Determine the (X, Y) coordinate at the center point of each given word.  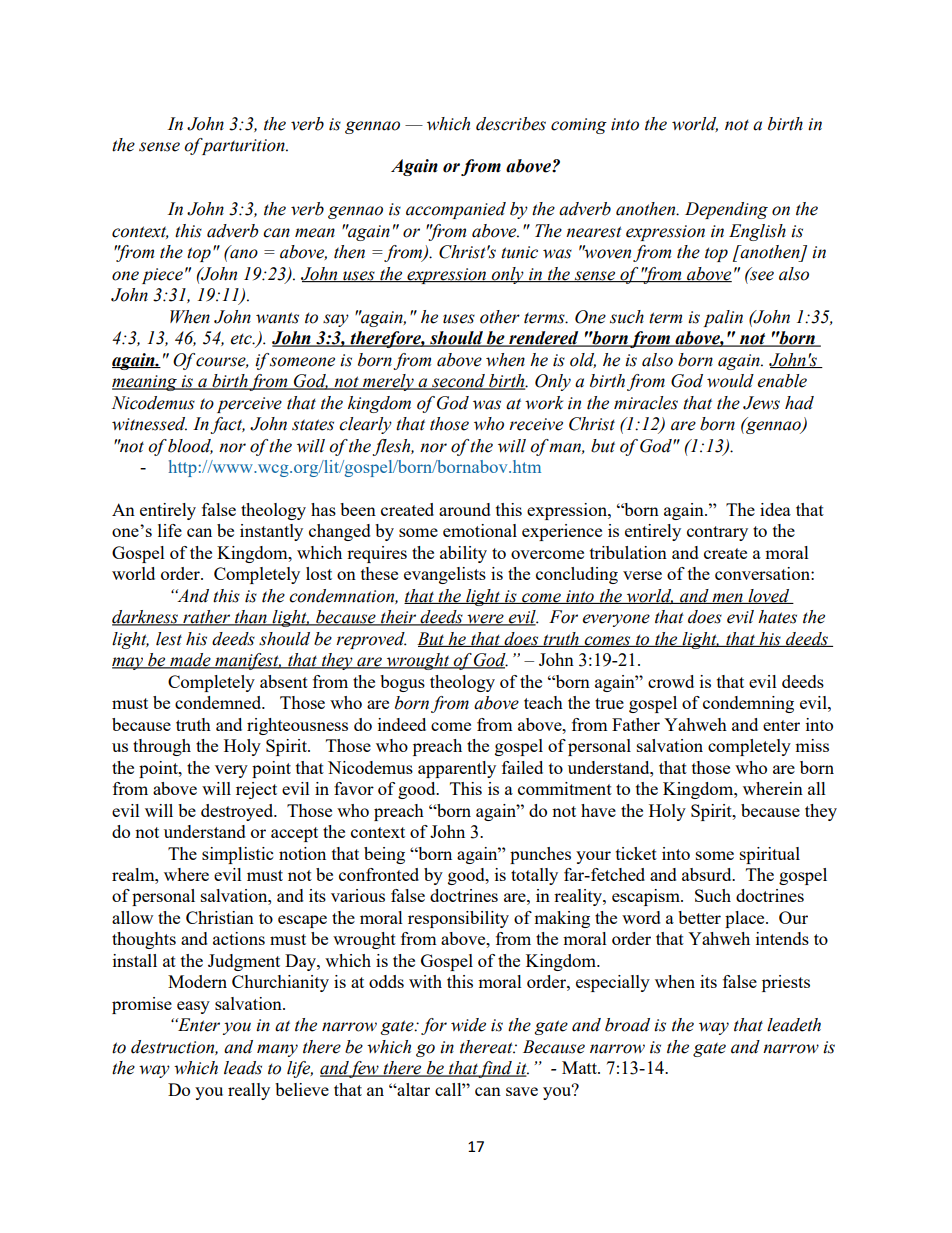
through (162, 747)
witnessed (149, 424)
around (465, 509)
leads (243, 1068)
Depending (726, 210)
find (496, 1069)
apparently (457, 769)
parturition (243, 146)
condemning (748, 704)
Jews (761, 403)
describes (511, 124)
